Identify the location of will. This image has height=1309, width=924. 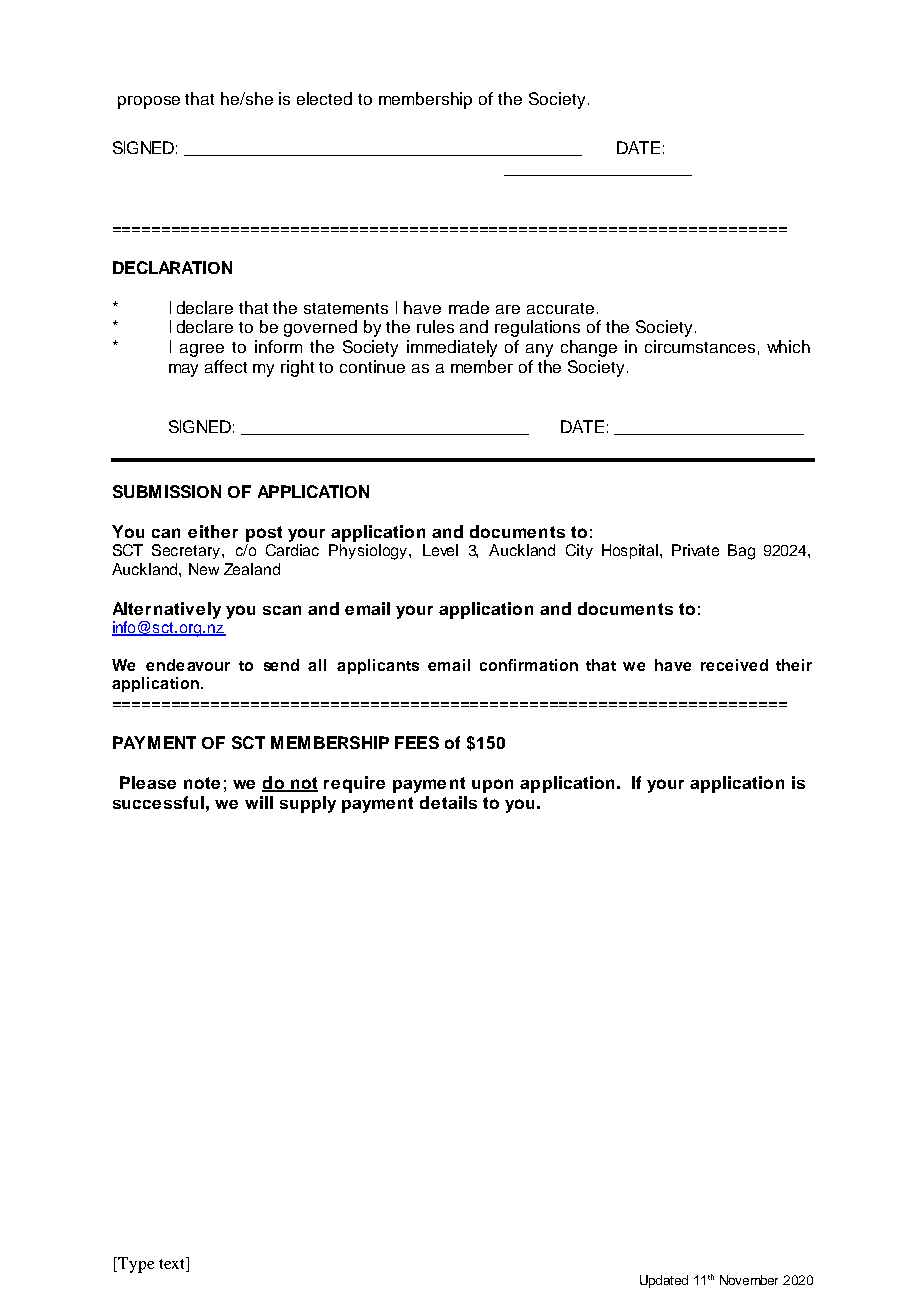
(259, 802).
